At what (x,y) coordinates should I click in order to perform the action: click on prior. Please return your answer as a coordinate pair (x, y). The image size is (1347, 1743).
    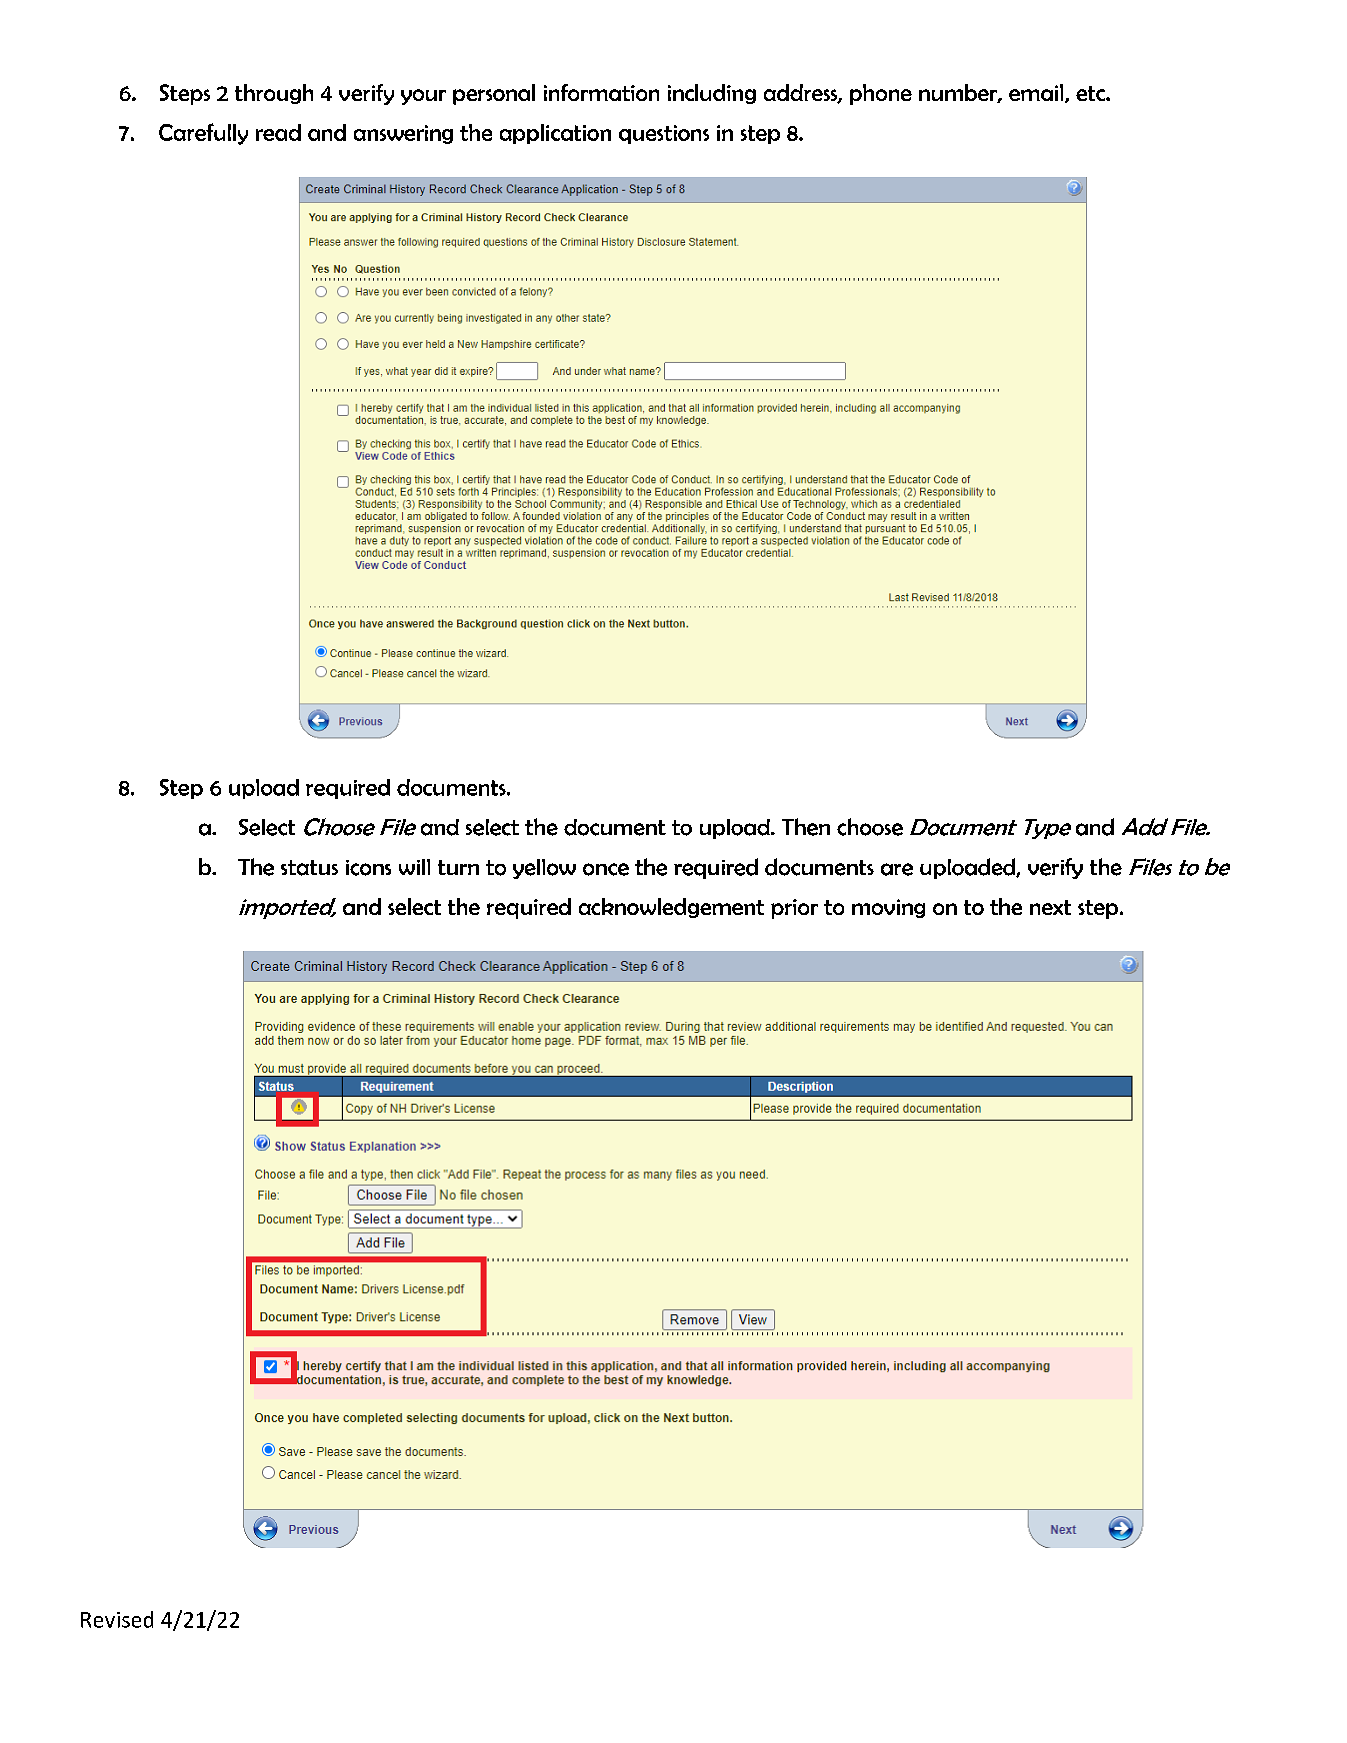
    Looking at the image, I should click on (794, 909).
